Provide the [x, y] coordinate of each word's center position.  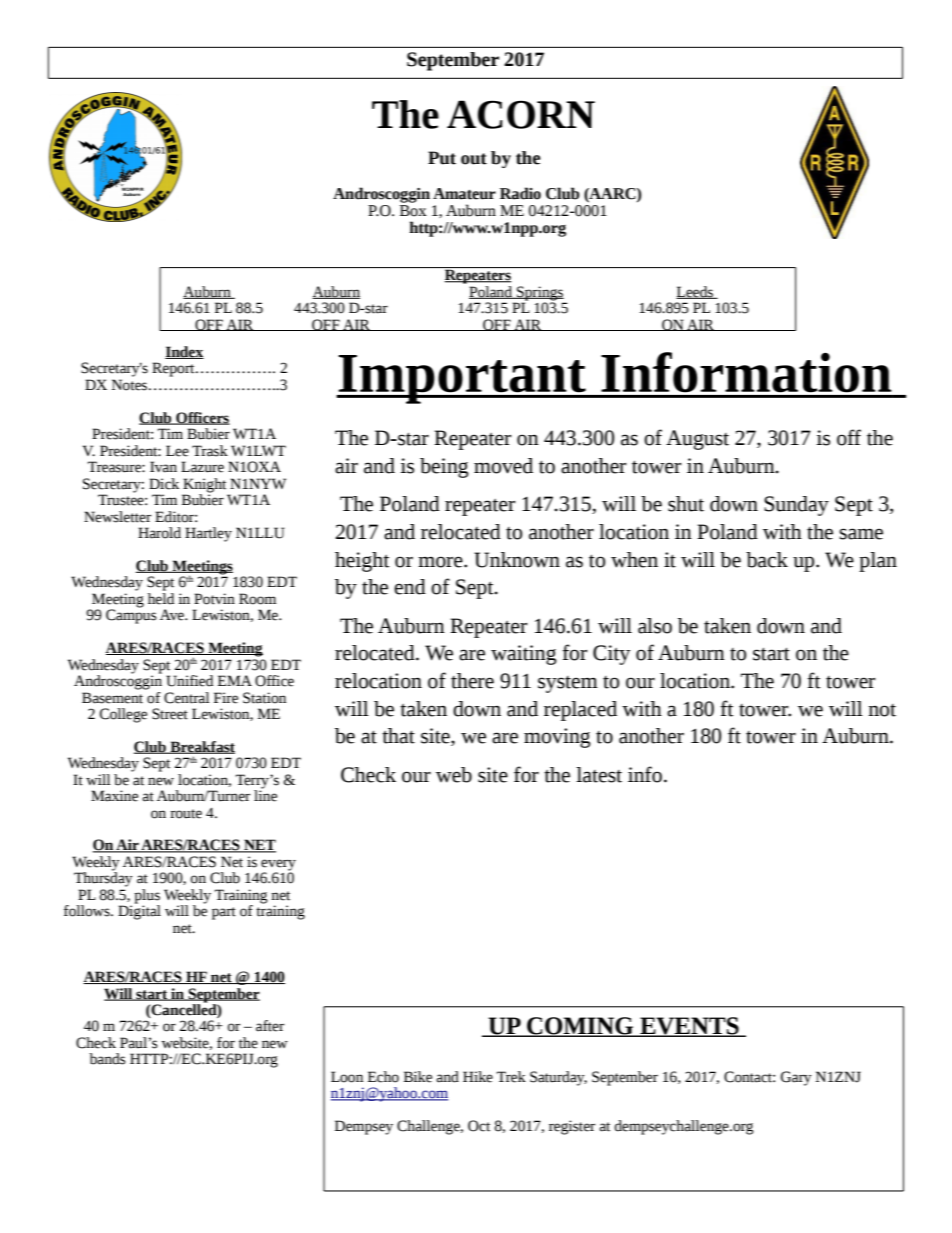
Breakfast [201, 747]
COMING [580, 1027]
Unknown [517, 560]
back [767, 560]
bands [107, 1059]
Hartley [208, 534]
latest [599, 775]
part [224, 913]
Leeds [695, 292]
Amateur [464, 194]
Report [174, 369]
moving [557, 738]
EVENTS [689, 1027]
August [697, 440]
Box [413, 211]
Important [462, 379]
